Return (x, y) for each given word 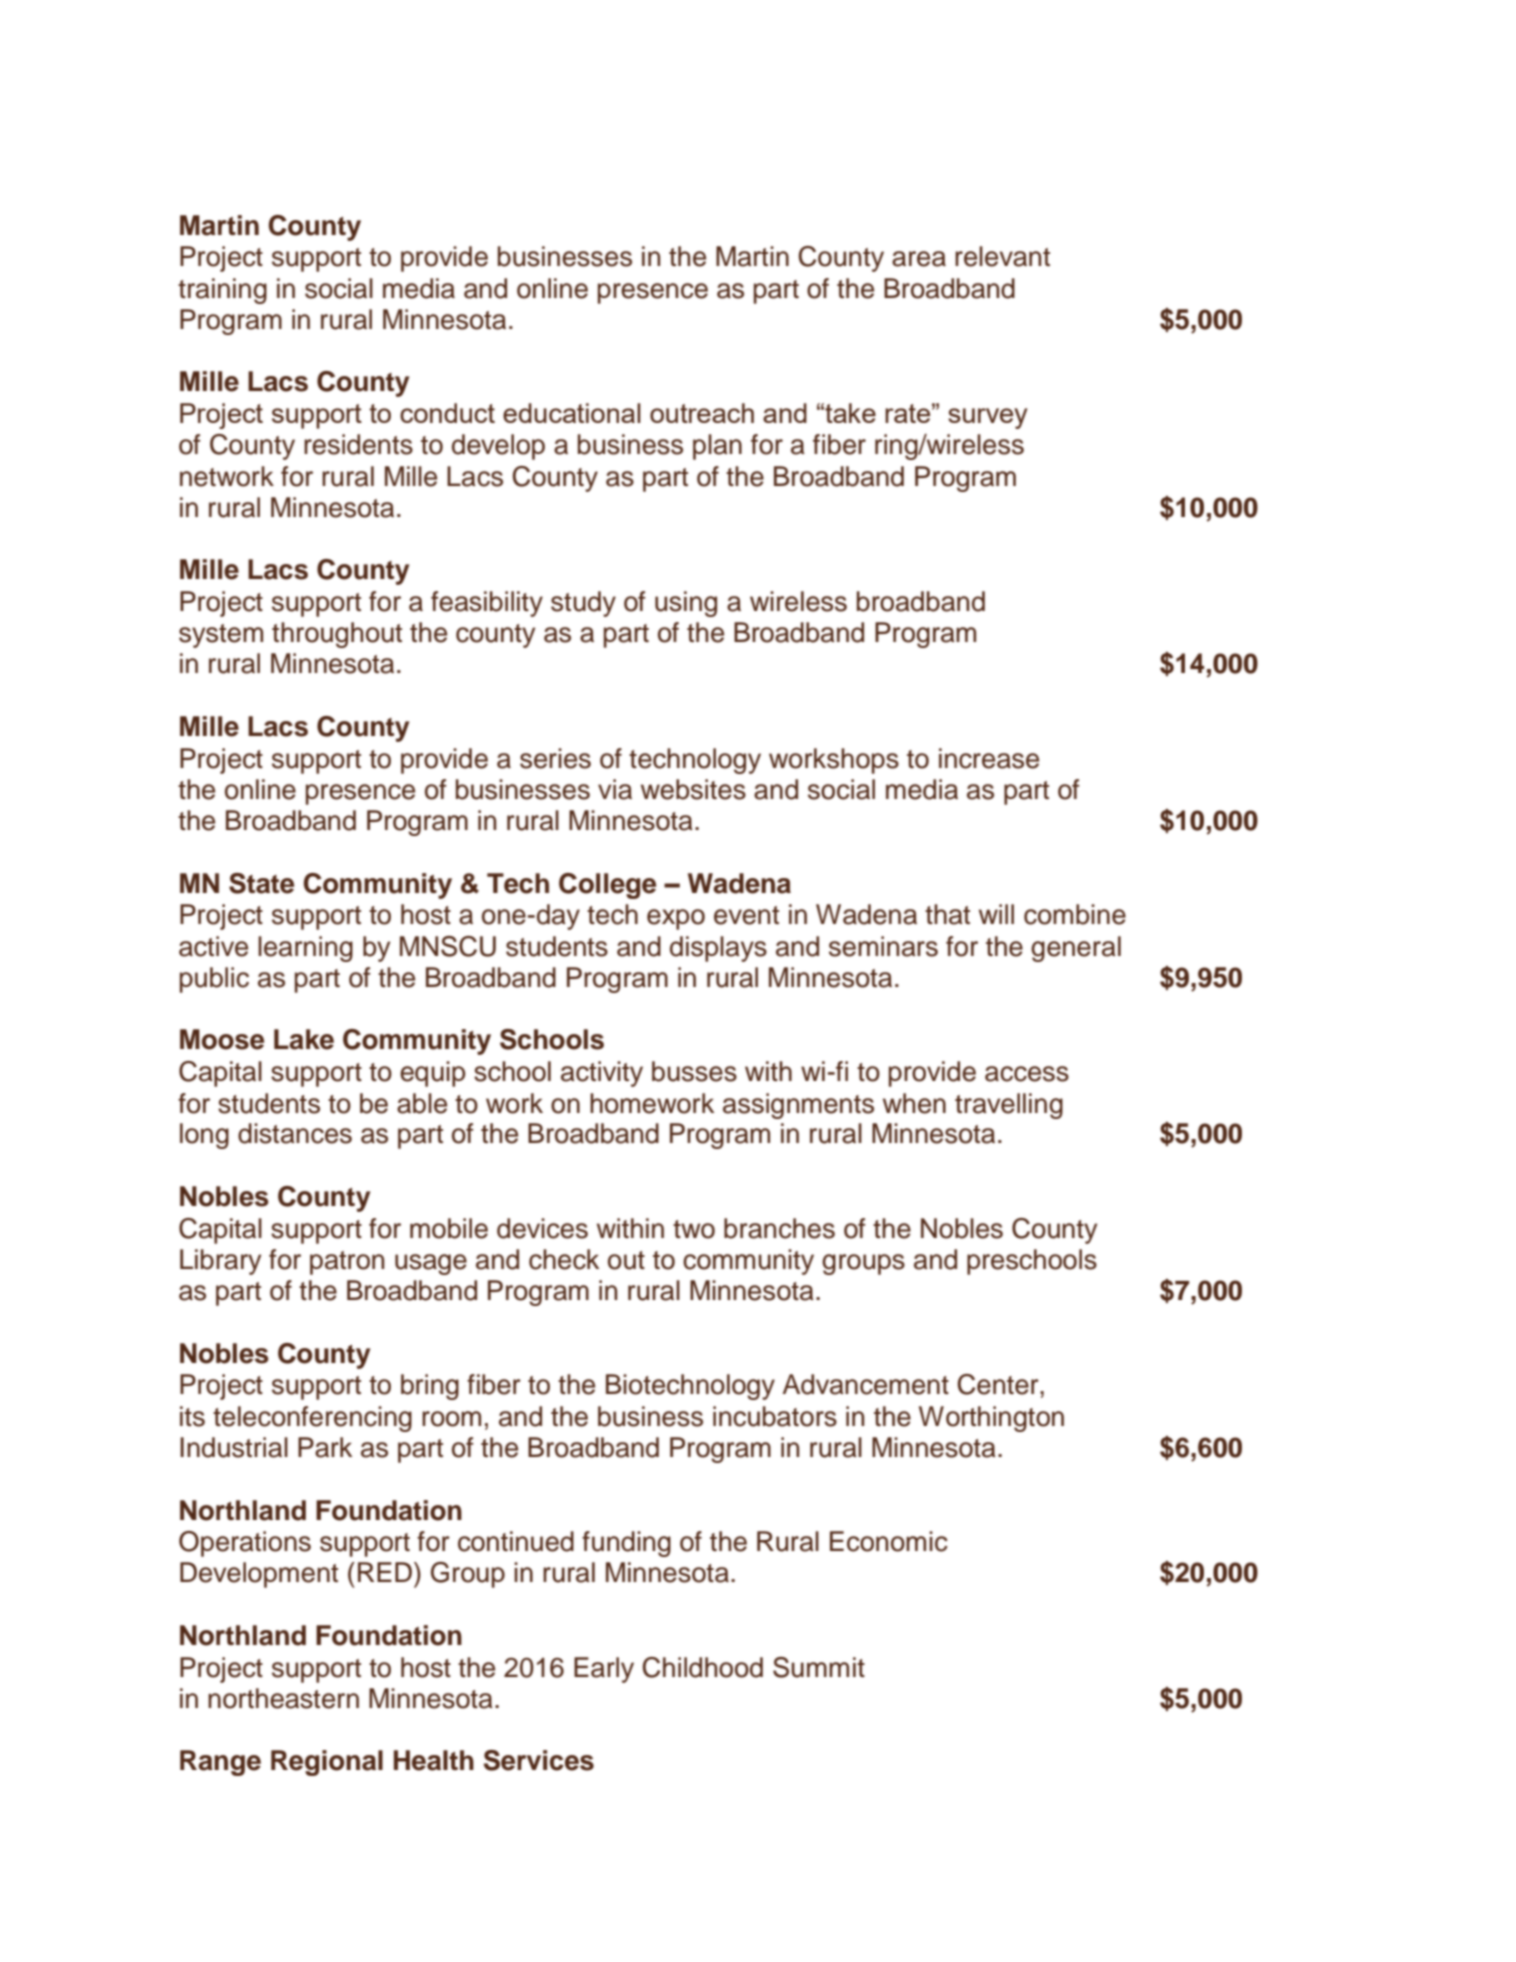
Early (604, 1670)
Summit (819, 1667)
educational (572, 413)
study (583, 604)
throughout (337, 635)
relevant (1002, 256)
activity (602, 1074)
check (564, 1259)
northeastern (283, 1698)
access (1027, 1074)
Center (999, 1384)
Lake (304, 1039)
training (222, 291)
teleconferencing (312, 1419)
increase (989, 758)
